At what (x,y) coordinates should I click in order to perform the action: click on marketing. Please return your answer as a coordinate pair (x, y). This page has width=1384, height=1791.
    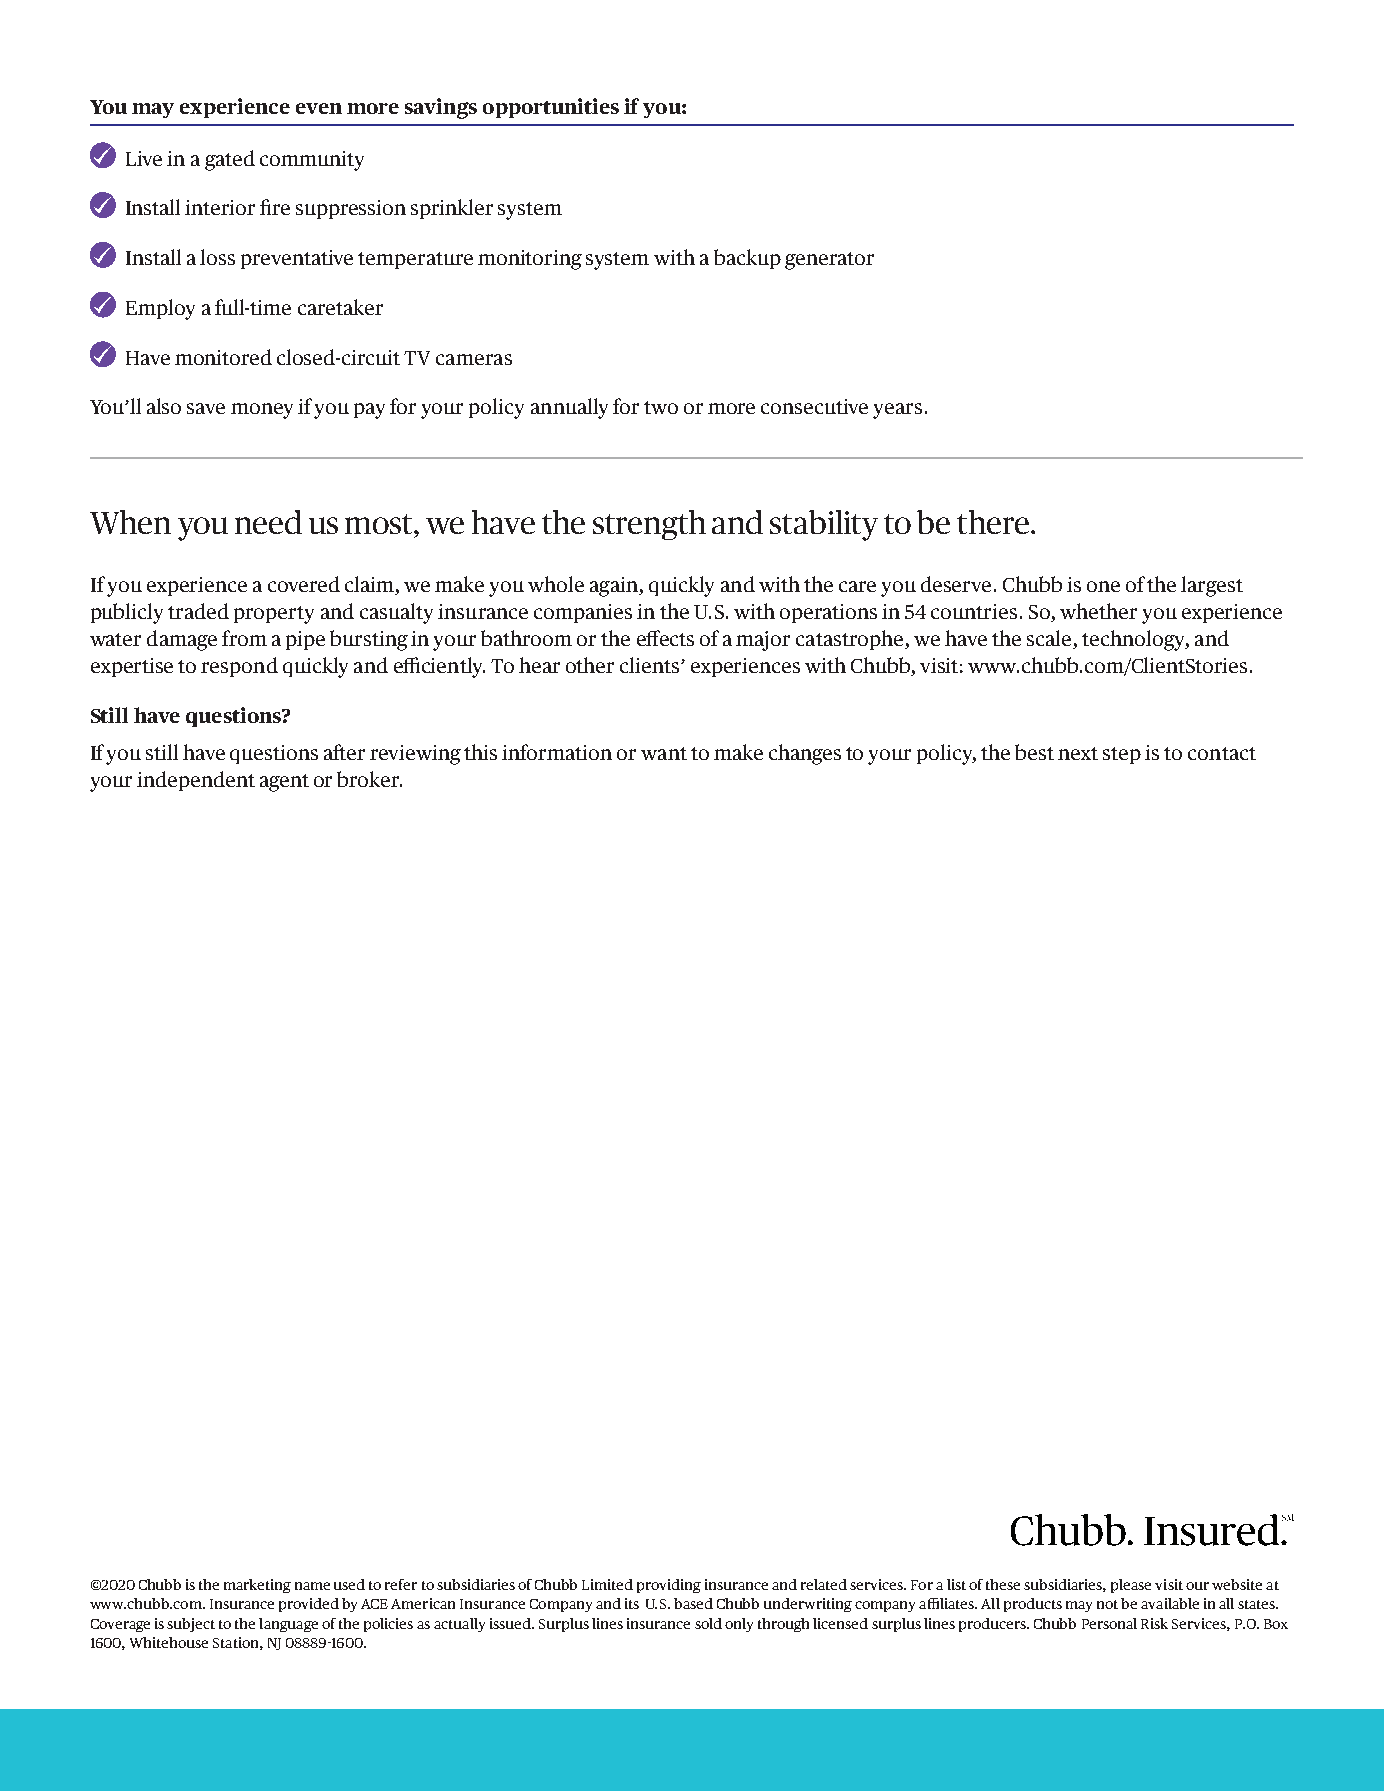
    Looking at the image, I should click on (257, 1586).
